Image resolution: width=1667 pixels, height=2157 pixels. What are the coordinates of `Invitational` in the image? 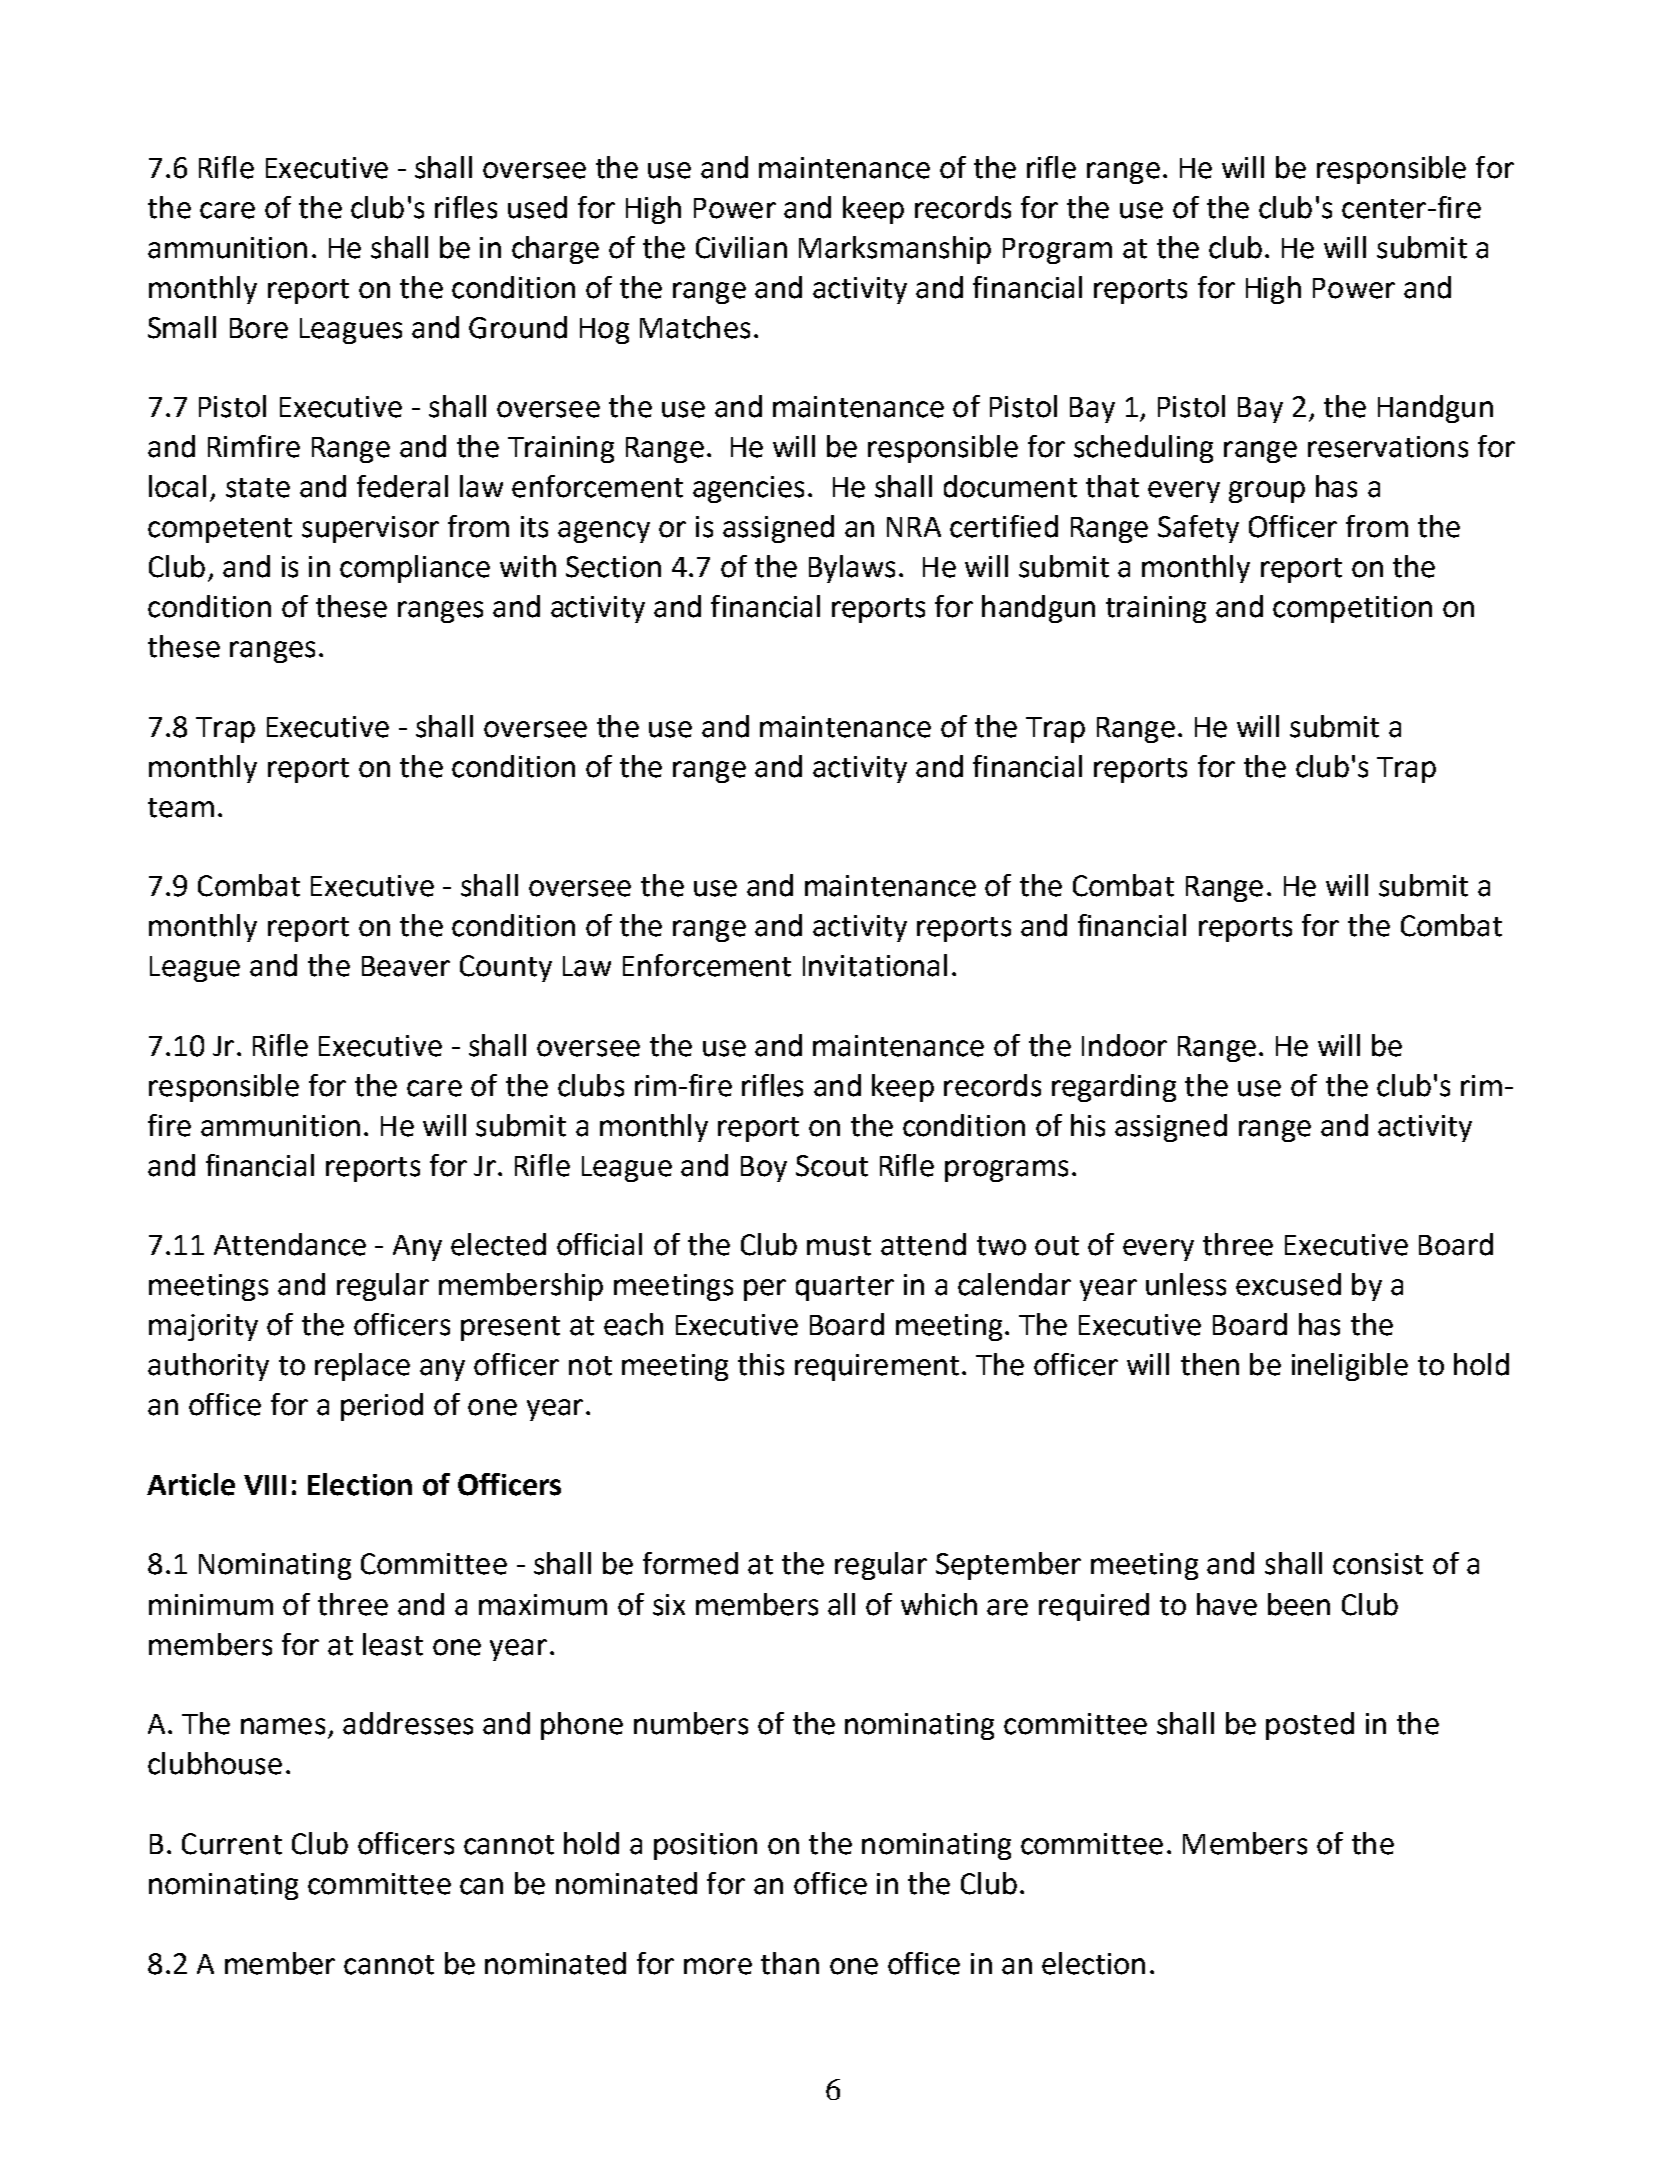 It's located at (875, 965).
